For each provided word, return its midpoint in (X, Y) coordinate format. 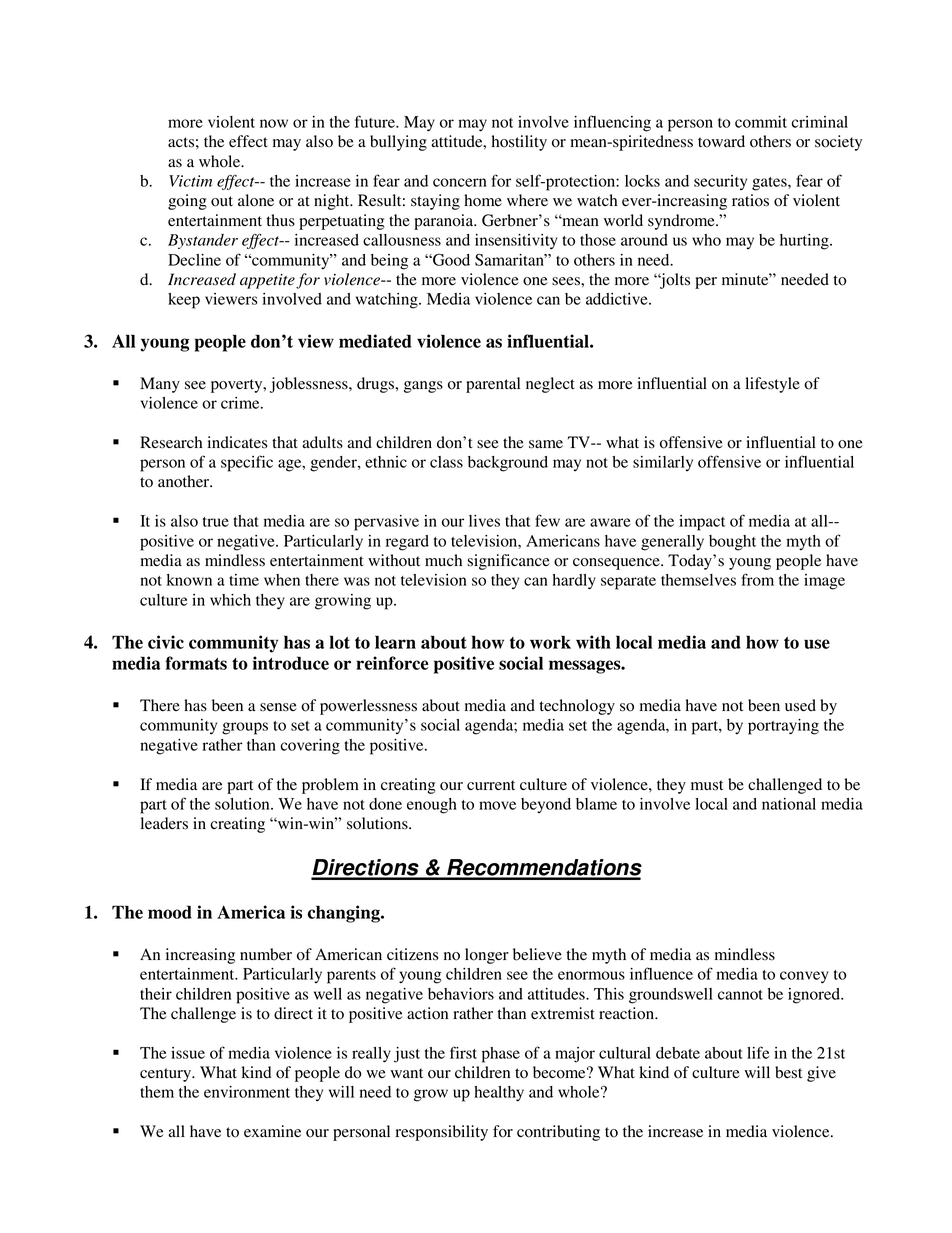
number (266, 954)
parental (493, 385)
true (216, 522)
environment (247, 1092)
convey (804, 977)
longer (487, 956)
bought (732, 543)
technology (577, 707)
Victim (190, 181)
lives (484, 521)
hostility (519, 143)
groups (245, 728)
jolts (674, 281)
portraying (783, 727)
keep (184, 301)
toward (721, 141)
